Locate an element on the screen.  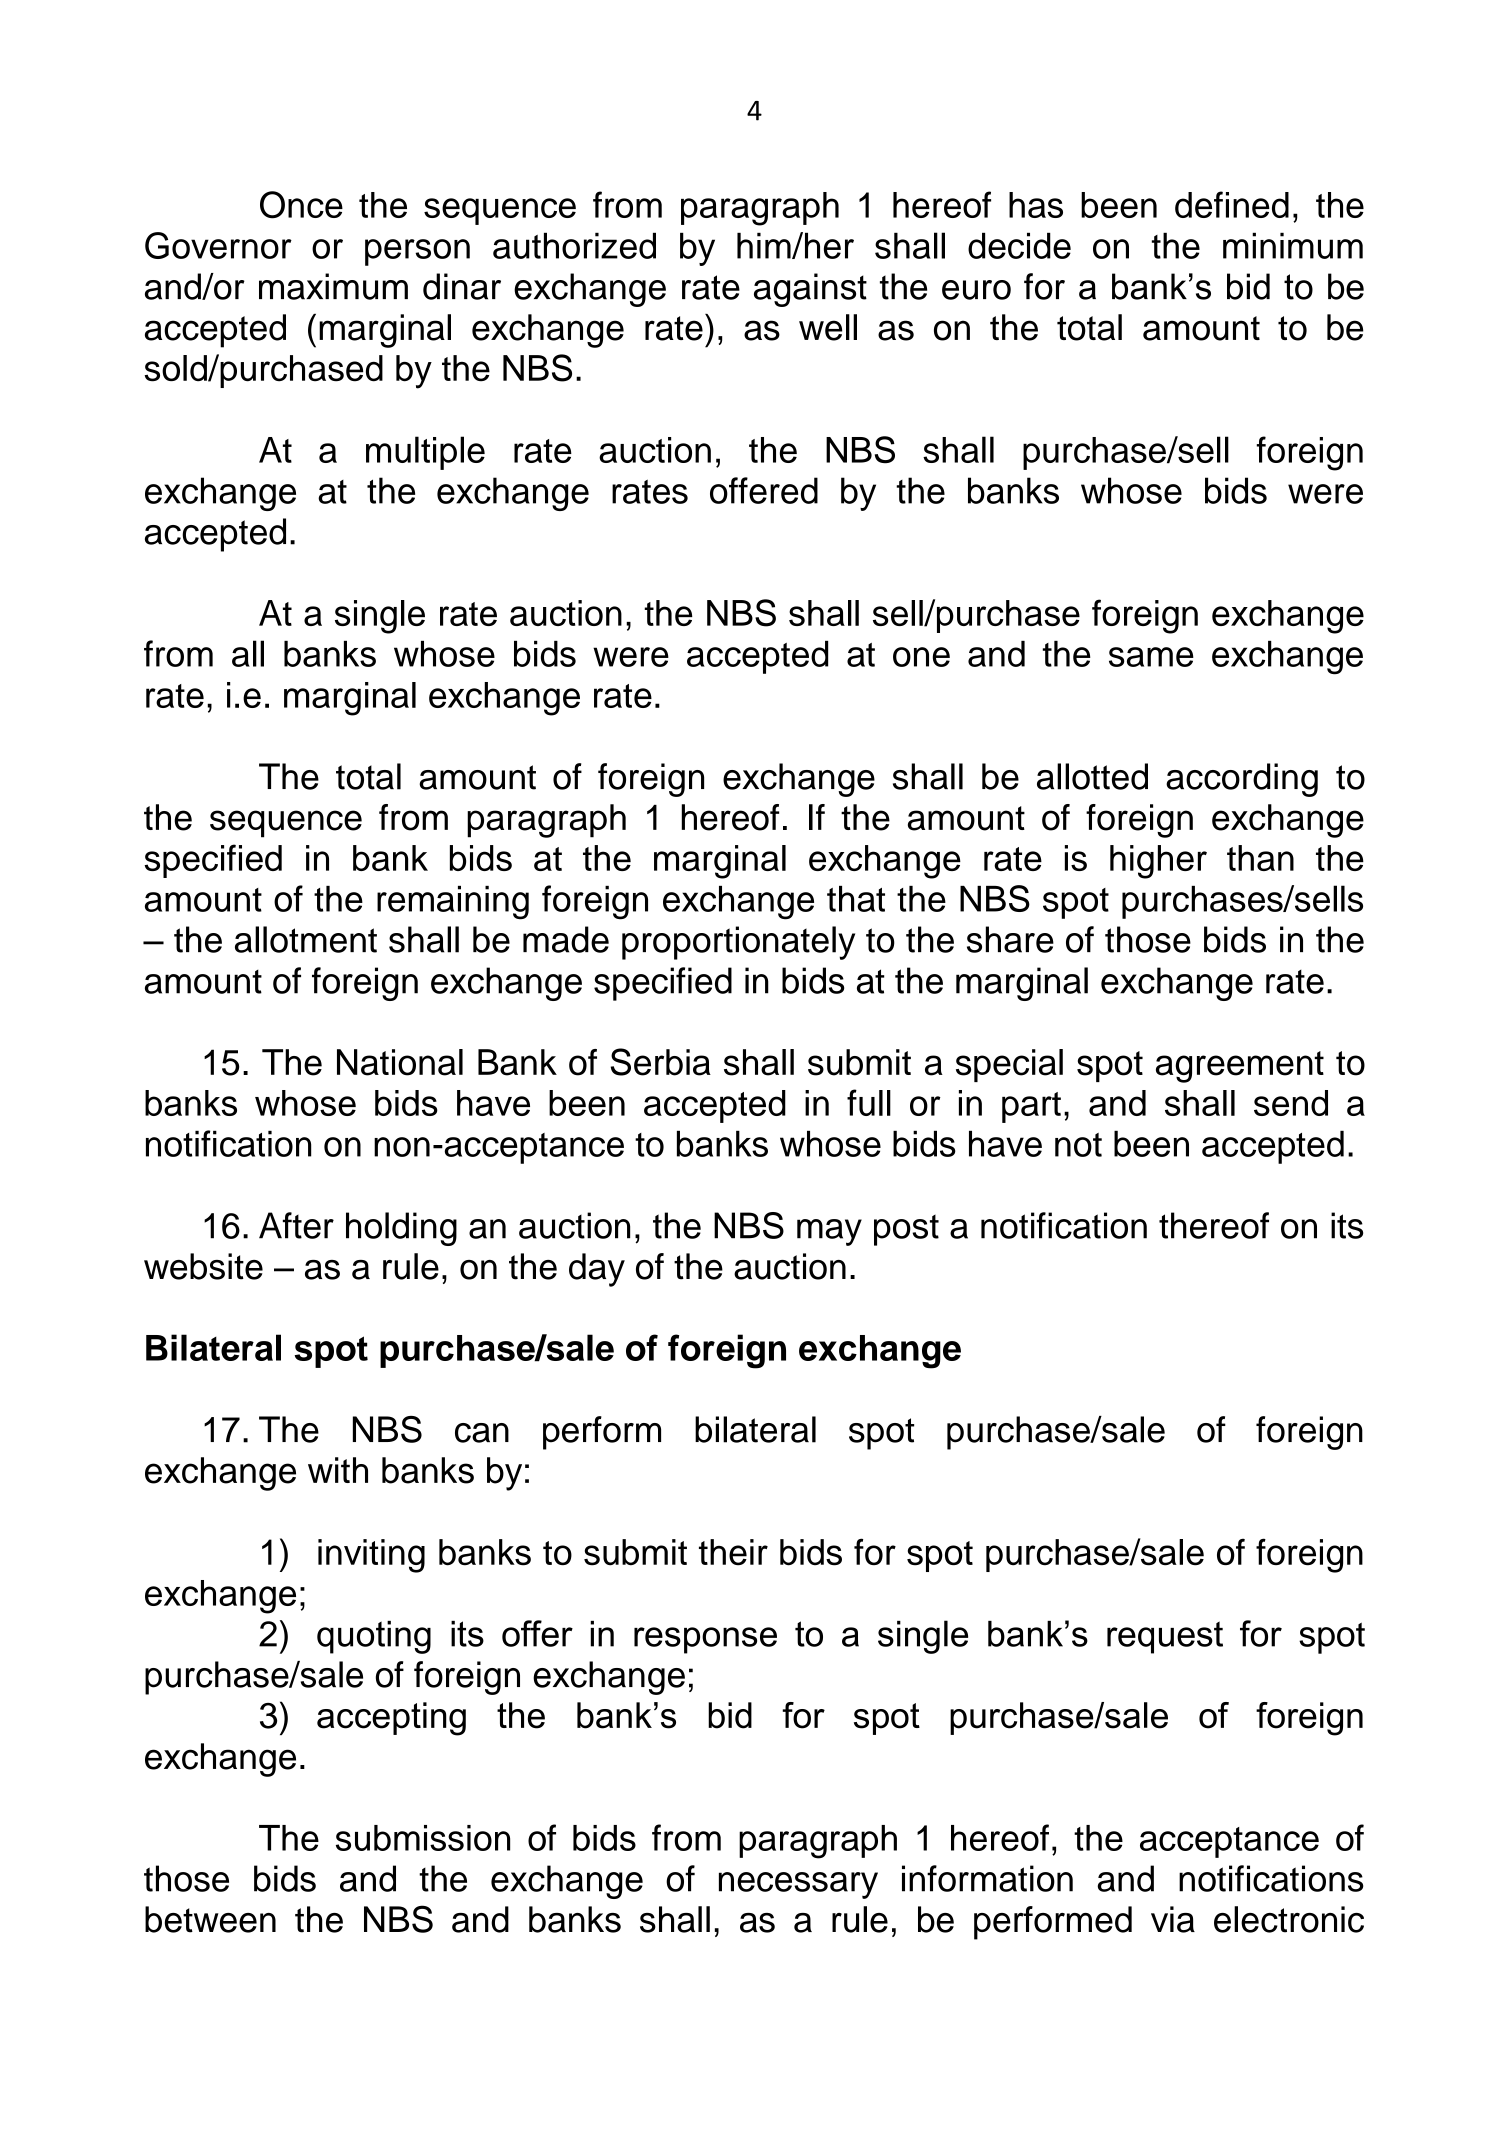
maximum is located at coordinates (333, 286).
